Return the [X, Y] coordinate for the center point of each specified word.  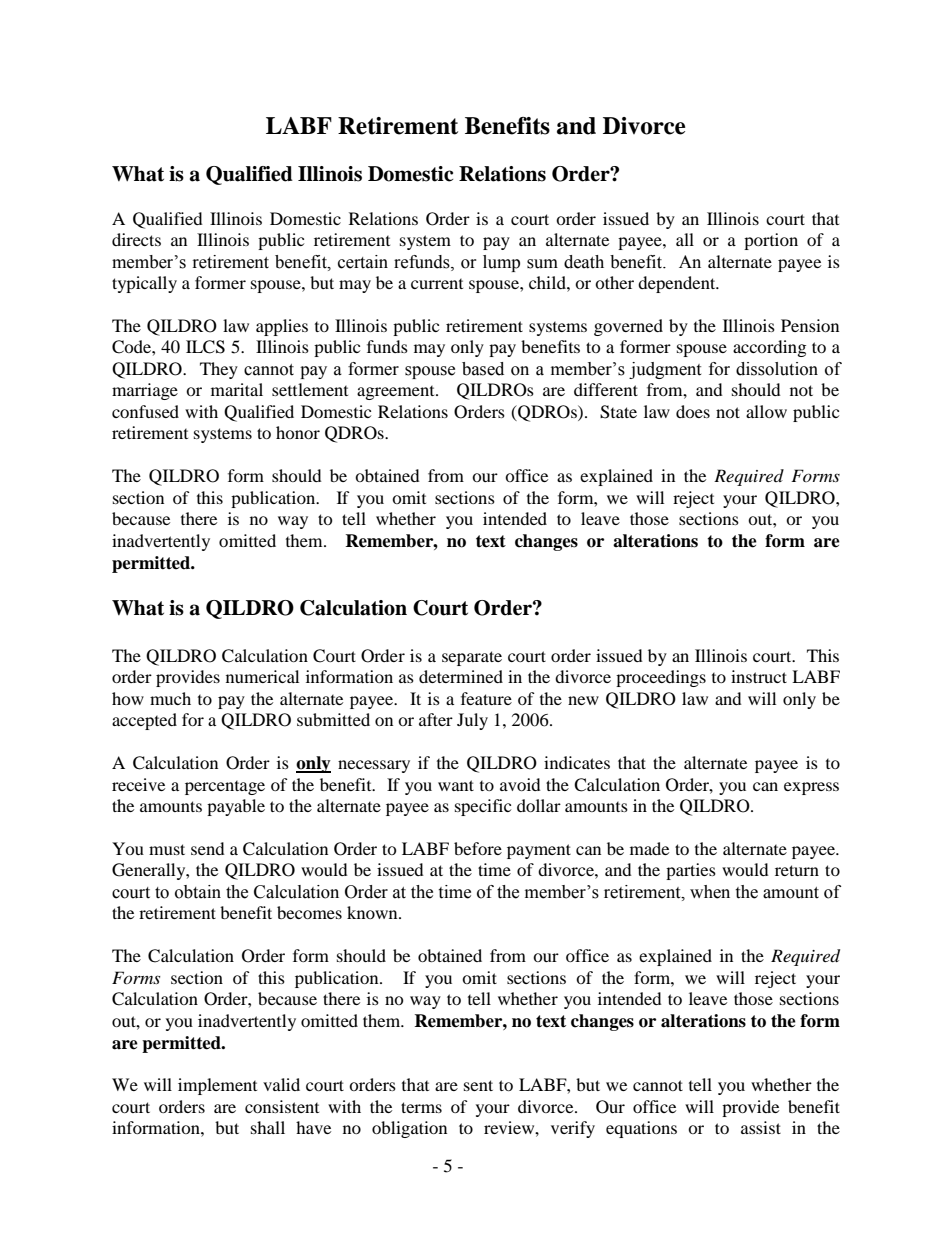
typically [144, 284]
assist [761, 1127]
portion [771, 241]
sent [478, 1085]
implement [217, 1086]
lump [501, 263]
